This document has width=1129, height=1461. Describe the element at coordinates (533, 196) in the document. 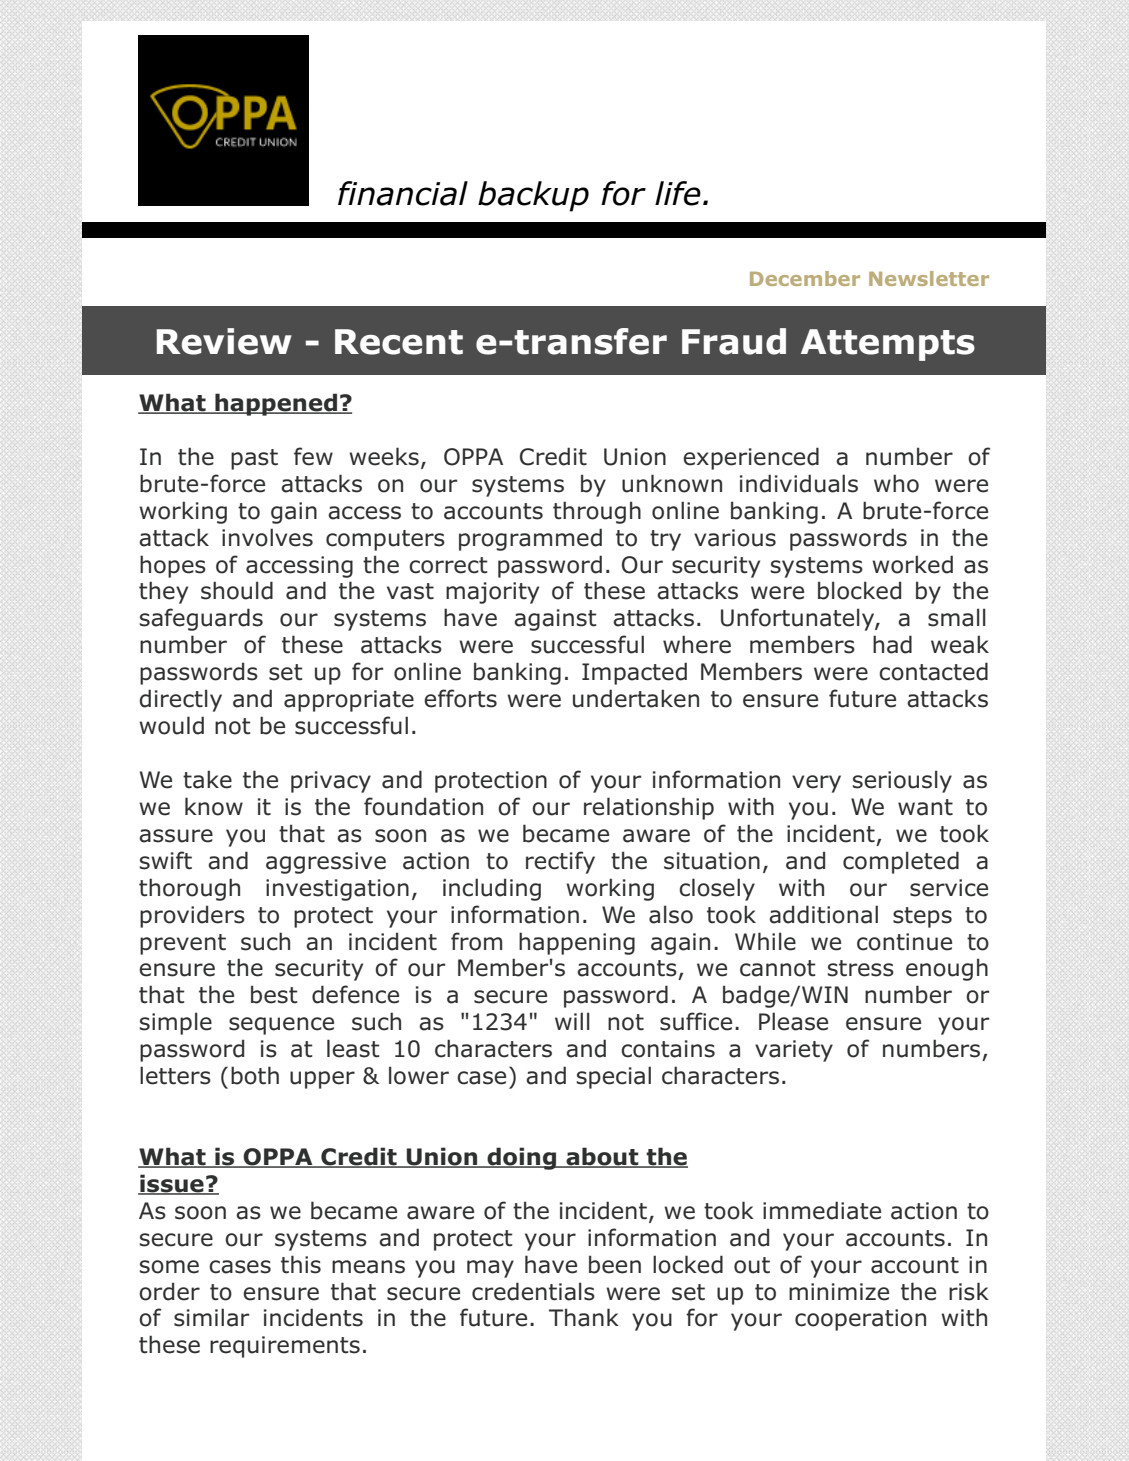

I see `backup` at that location.
